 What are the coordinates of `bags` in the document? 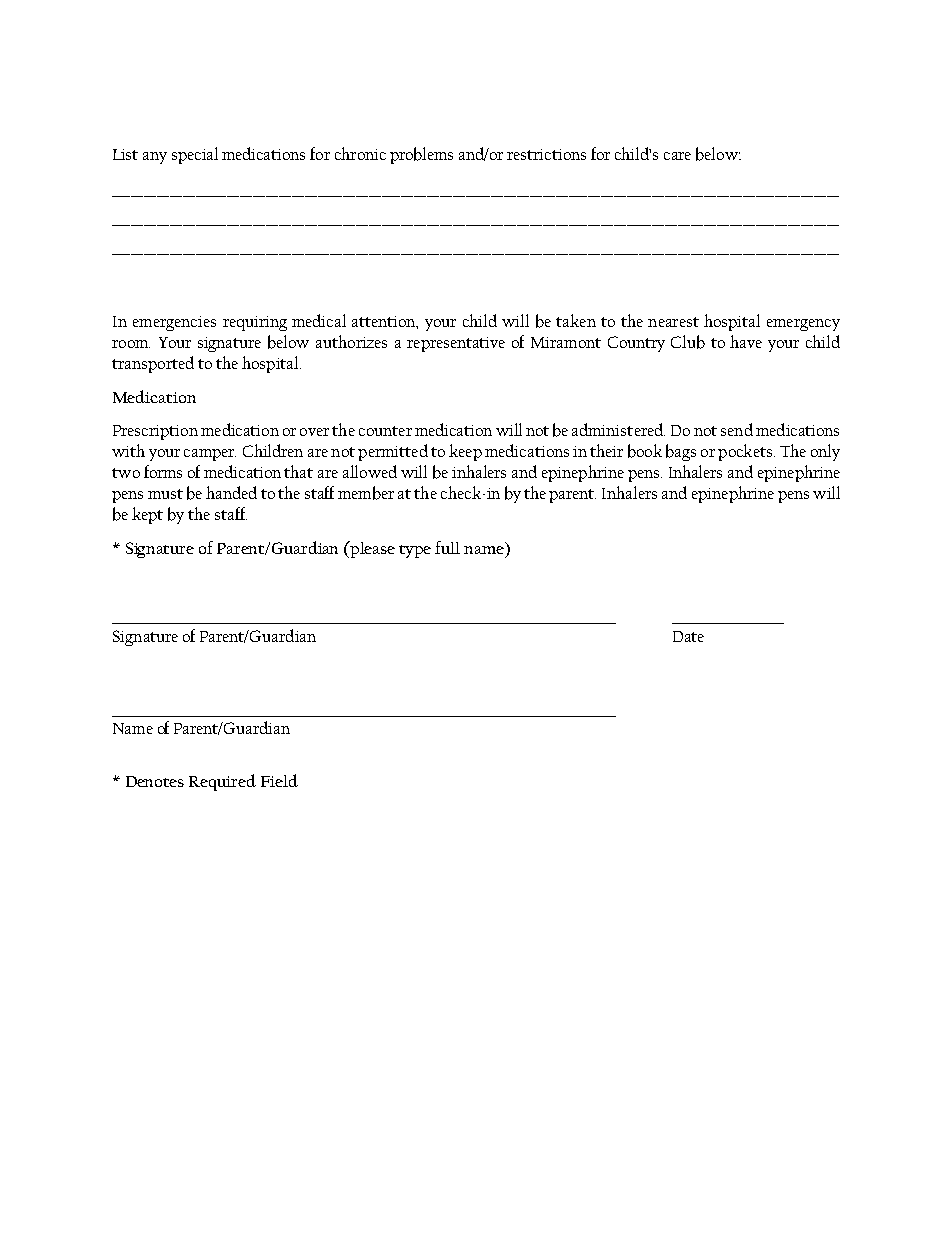 It's located at (681, 452).
